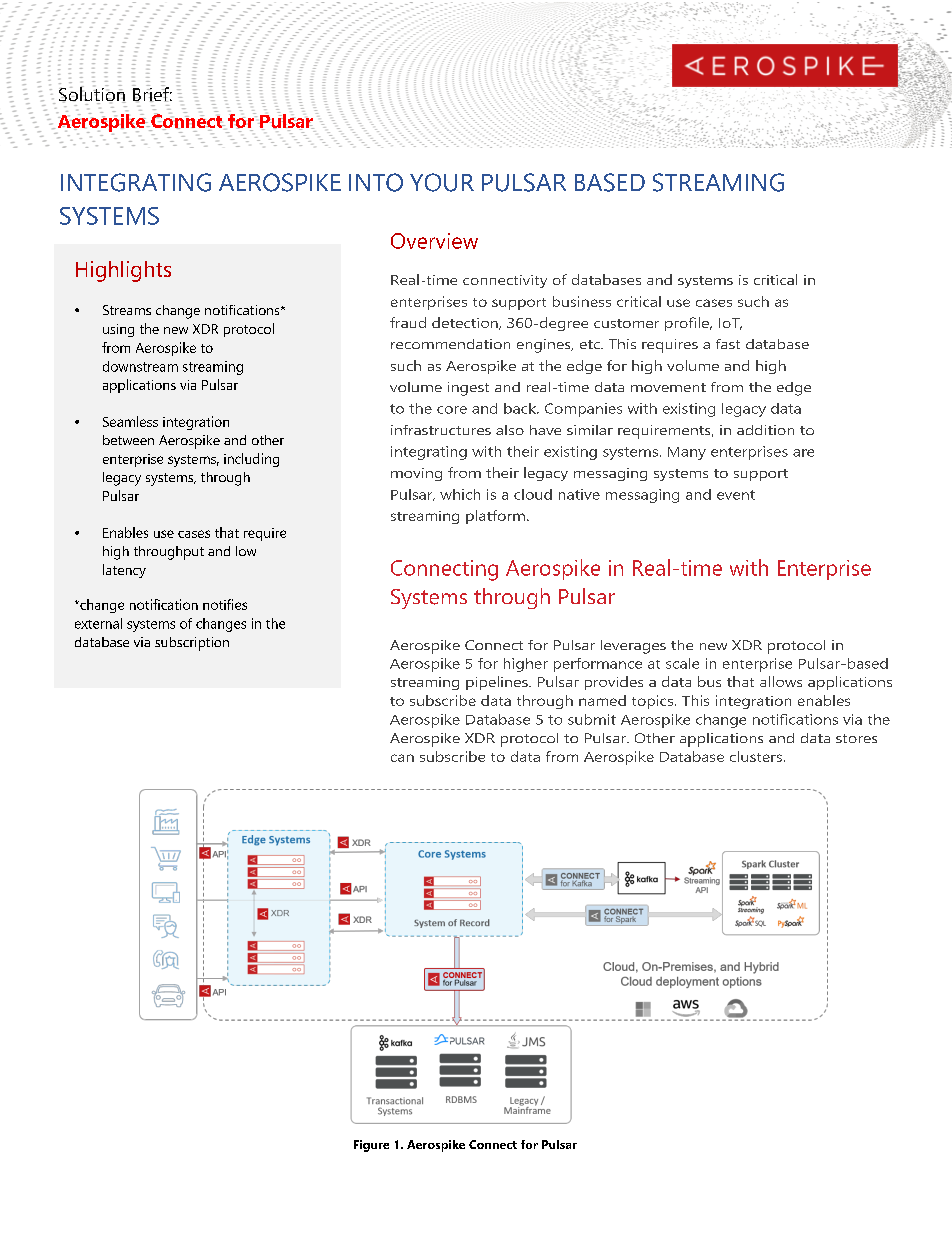 The image size is (952, 1233). What do you see at coordinates (781, 681) in the document?
I see `allows` at bounding box center [781, 681].
